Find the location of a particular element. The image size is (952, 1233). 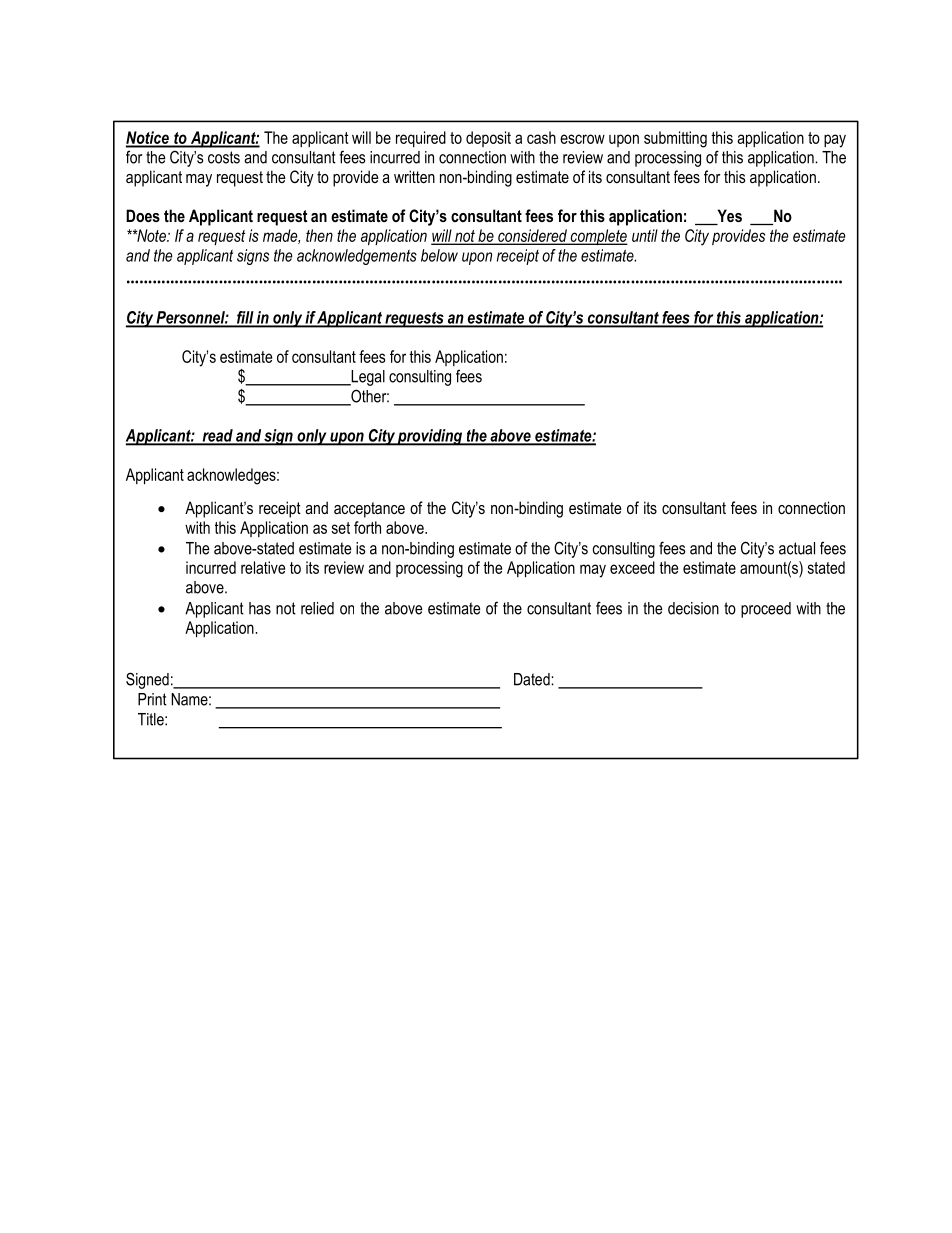

costs is located at coordinates (224, 157).
